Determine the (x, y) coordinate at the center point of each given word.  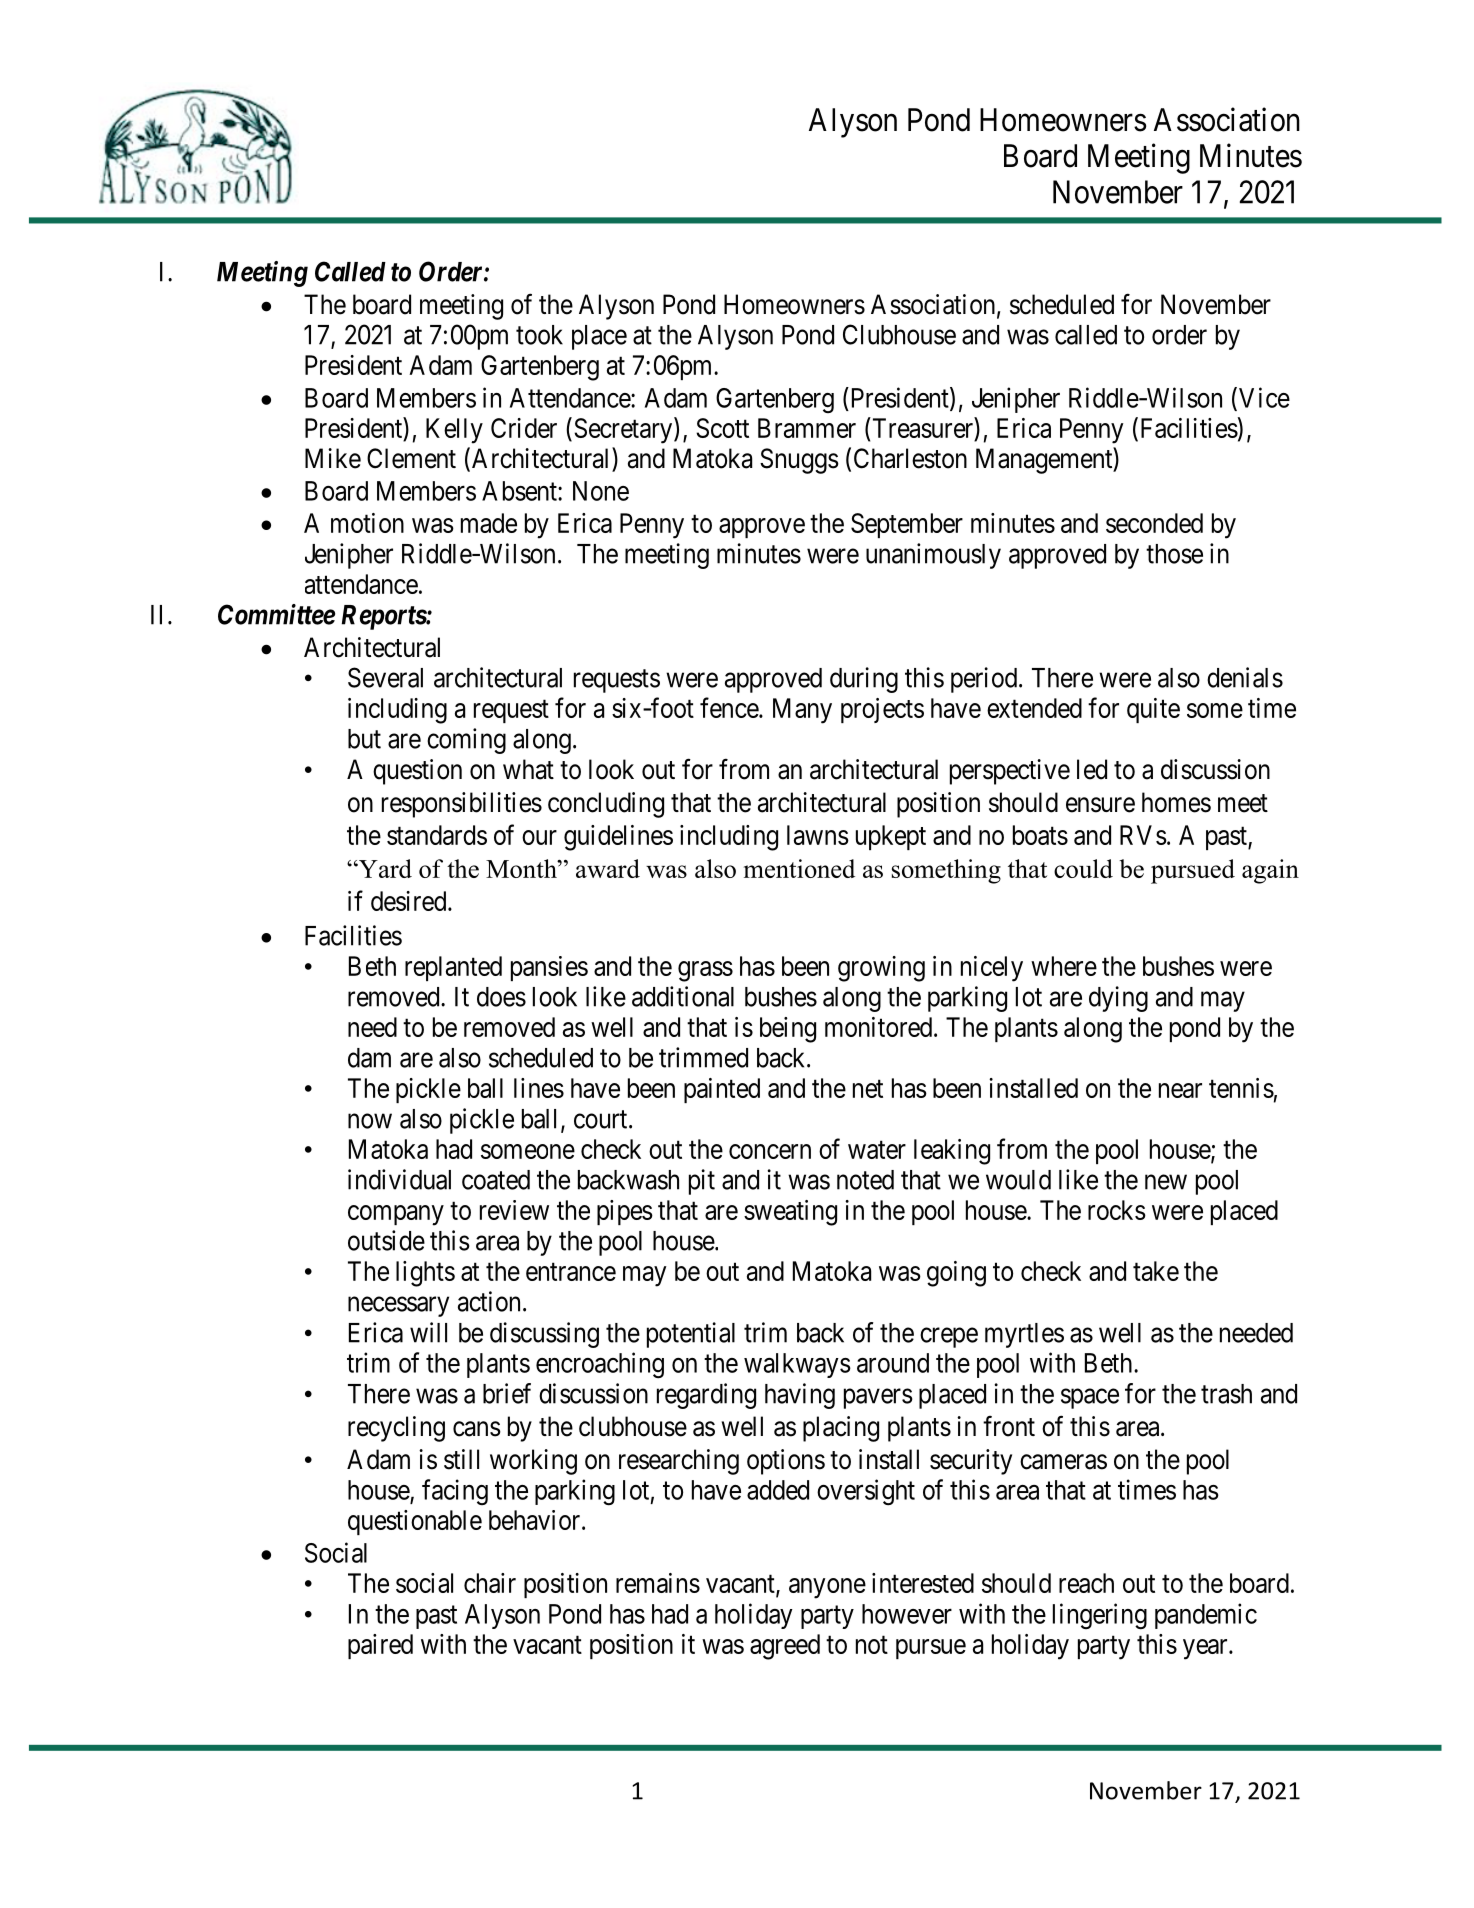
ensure (1100, 805)
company (396, 1215)
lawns (818, 835)
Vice (1264, 397)
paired (380, 1646)
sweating (790, 1213)
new (1166, 1182)
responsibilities (462, 805)
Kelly (454, 431)
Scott (722, 428)
